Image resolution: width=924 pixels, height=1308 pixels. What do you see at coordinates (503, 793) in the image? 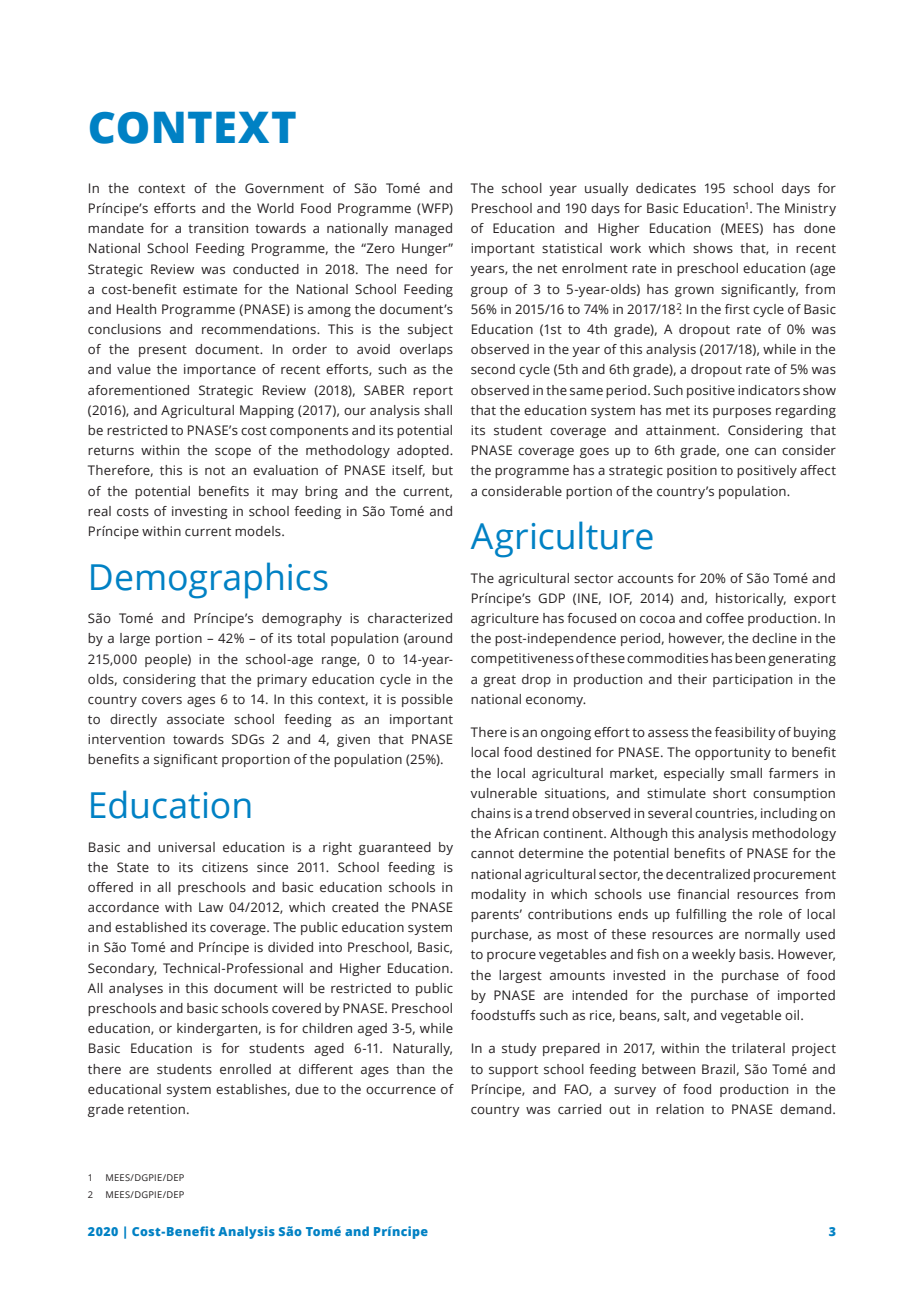
I see `vulnerable` at bounding box center [503, 793].
